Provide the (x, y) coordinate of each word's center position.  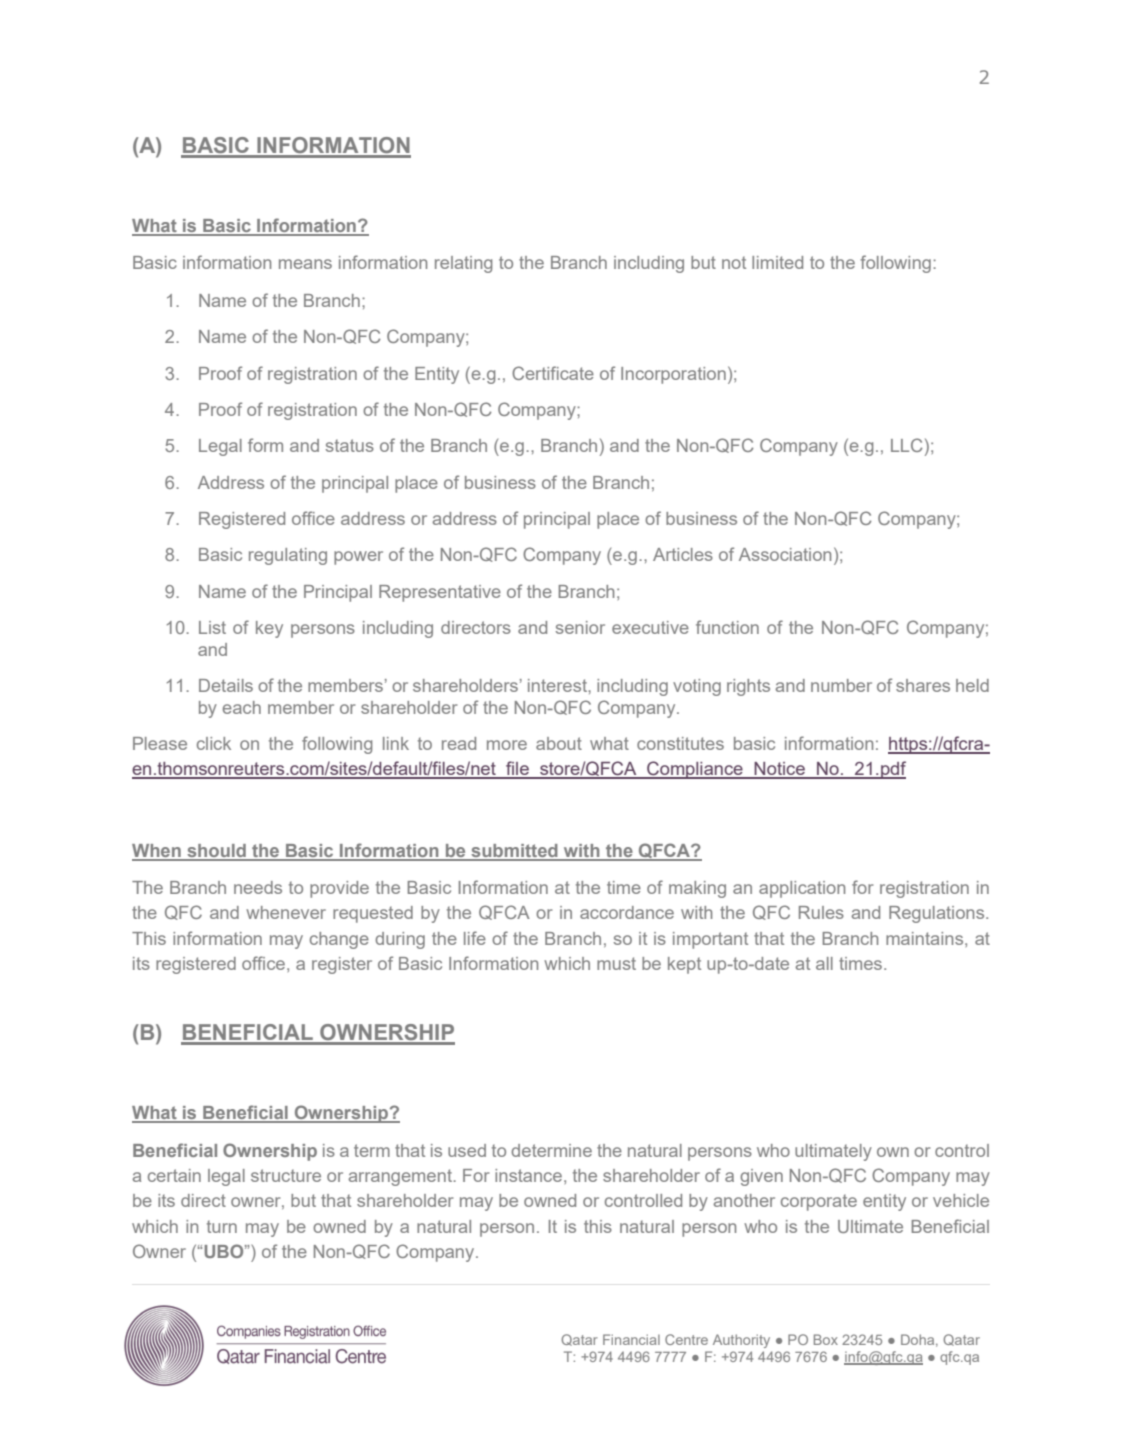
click (214, 743)
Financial (631, 1339)
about (559, 743)
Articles (683, 554)
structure (286, 1175)
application (802, 889)
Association (785, 554)
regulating (288, 556)
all (824, 963)
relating (463, 264)
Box (826, 1339)
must (616, 963)
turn (222, 1226)
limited (777, 262)
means (305, 264)
